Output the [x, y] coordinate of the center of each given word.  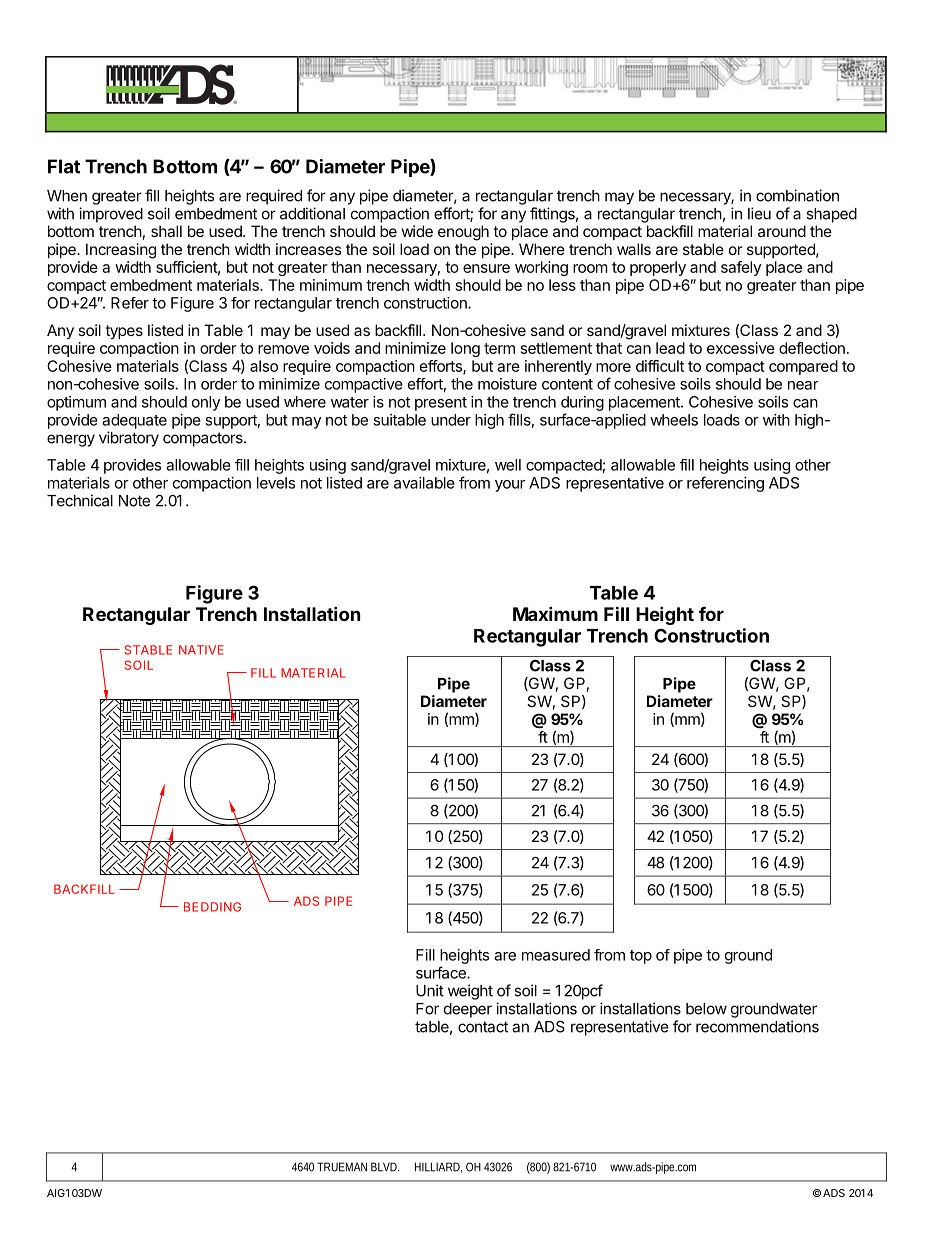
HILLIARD [438, 1167]
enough [463, 233]
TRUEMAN [342, 1167]
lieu [759, 213]
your [510, 486]
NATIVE [201, 650]
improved [111, 215]
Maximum [555, 613]
